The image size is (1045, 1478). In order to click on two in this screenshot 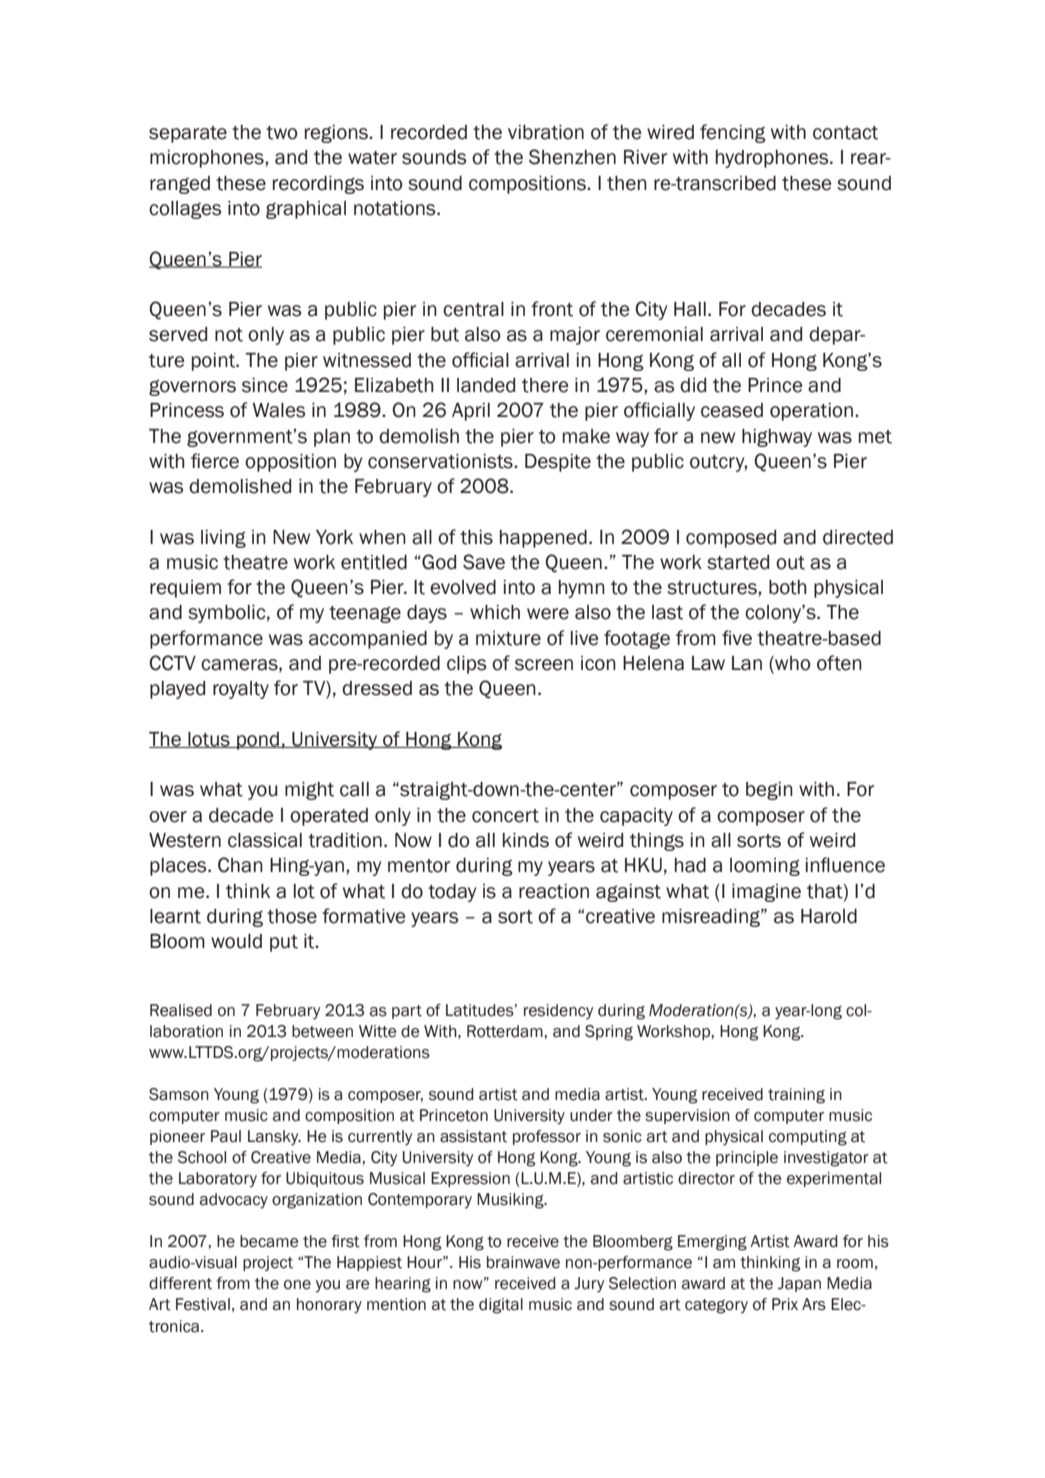, I will do `click(282, 133)`.
